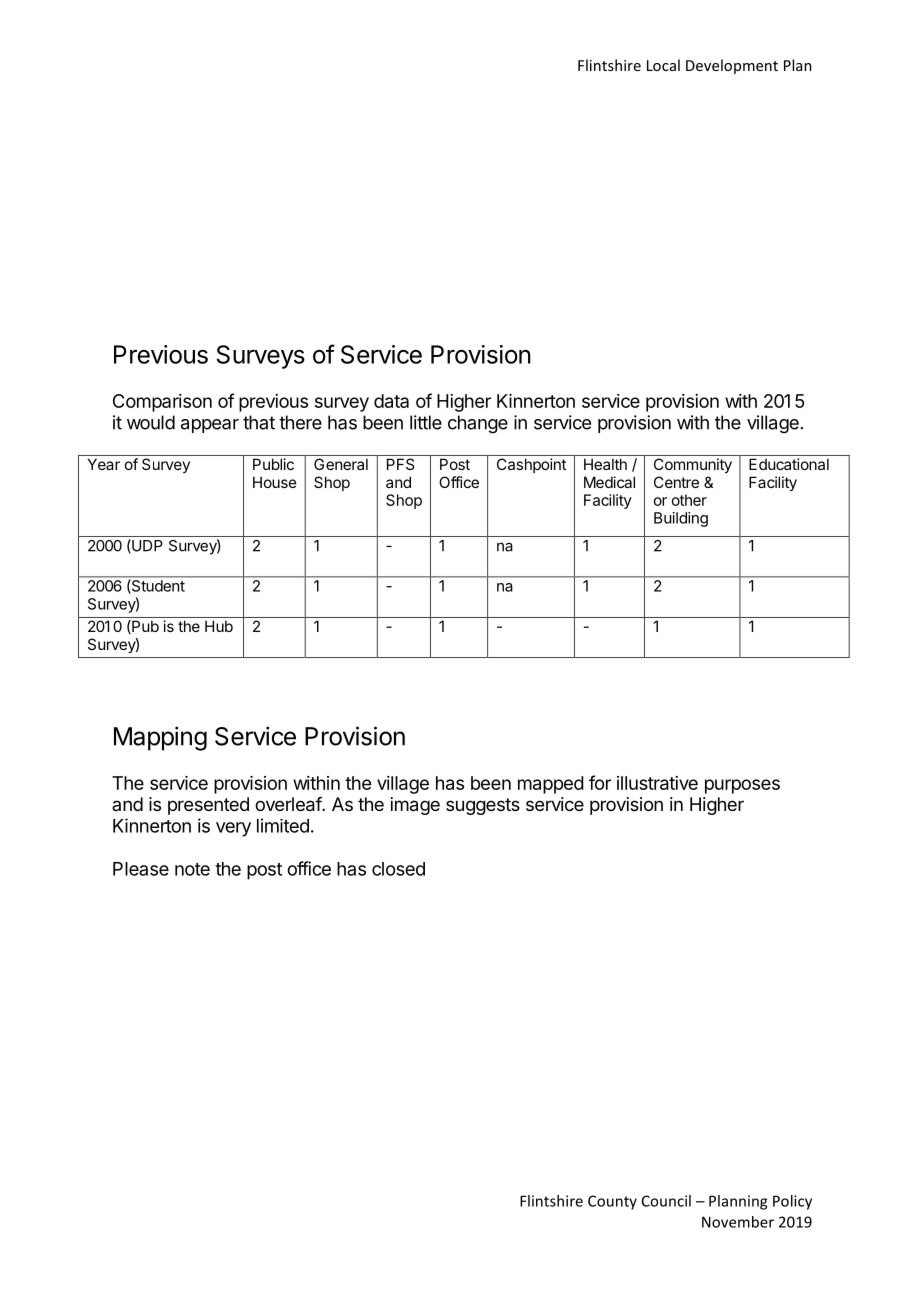 The width and height of the screenshot is (924, 1308). Describe the element at coordinates (162, 403) in the screenshot. I see `Comparison` at that location.
